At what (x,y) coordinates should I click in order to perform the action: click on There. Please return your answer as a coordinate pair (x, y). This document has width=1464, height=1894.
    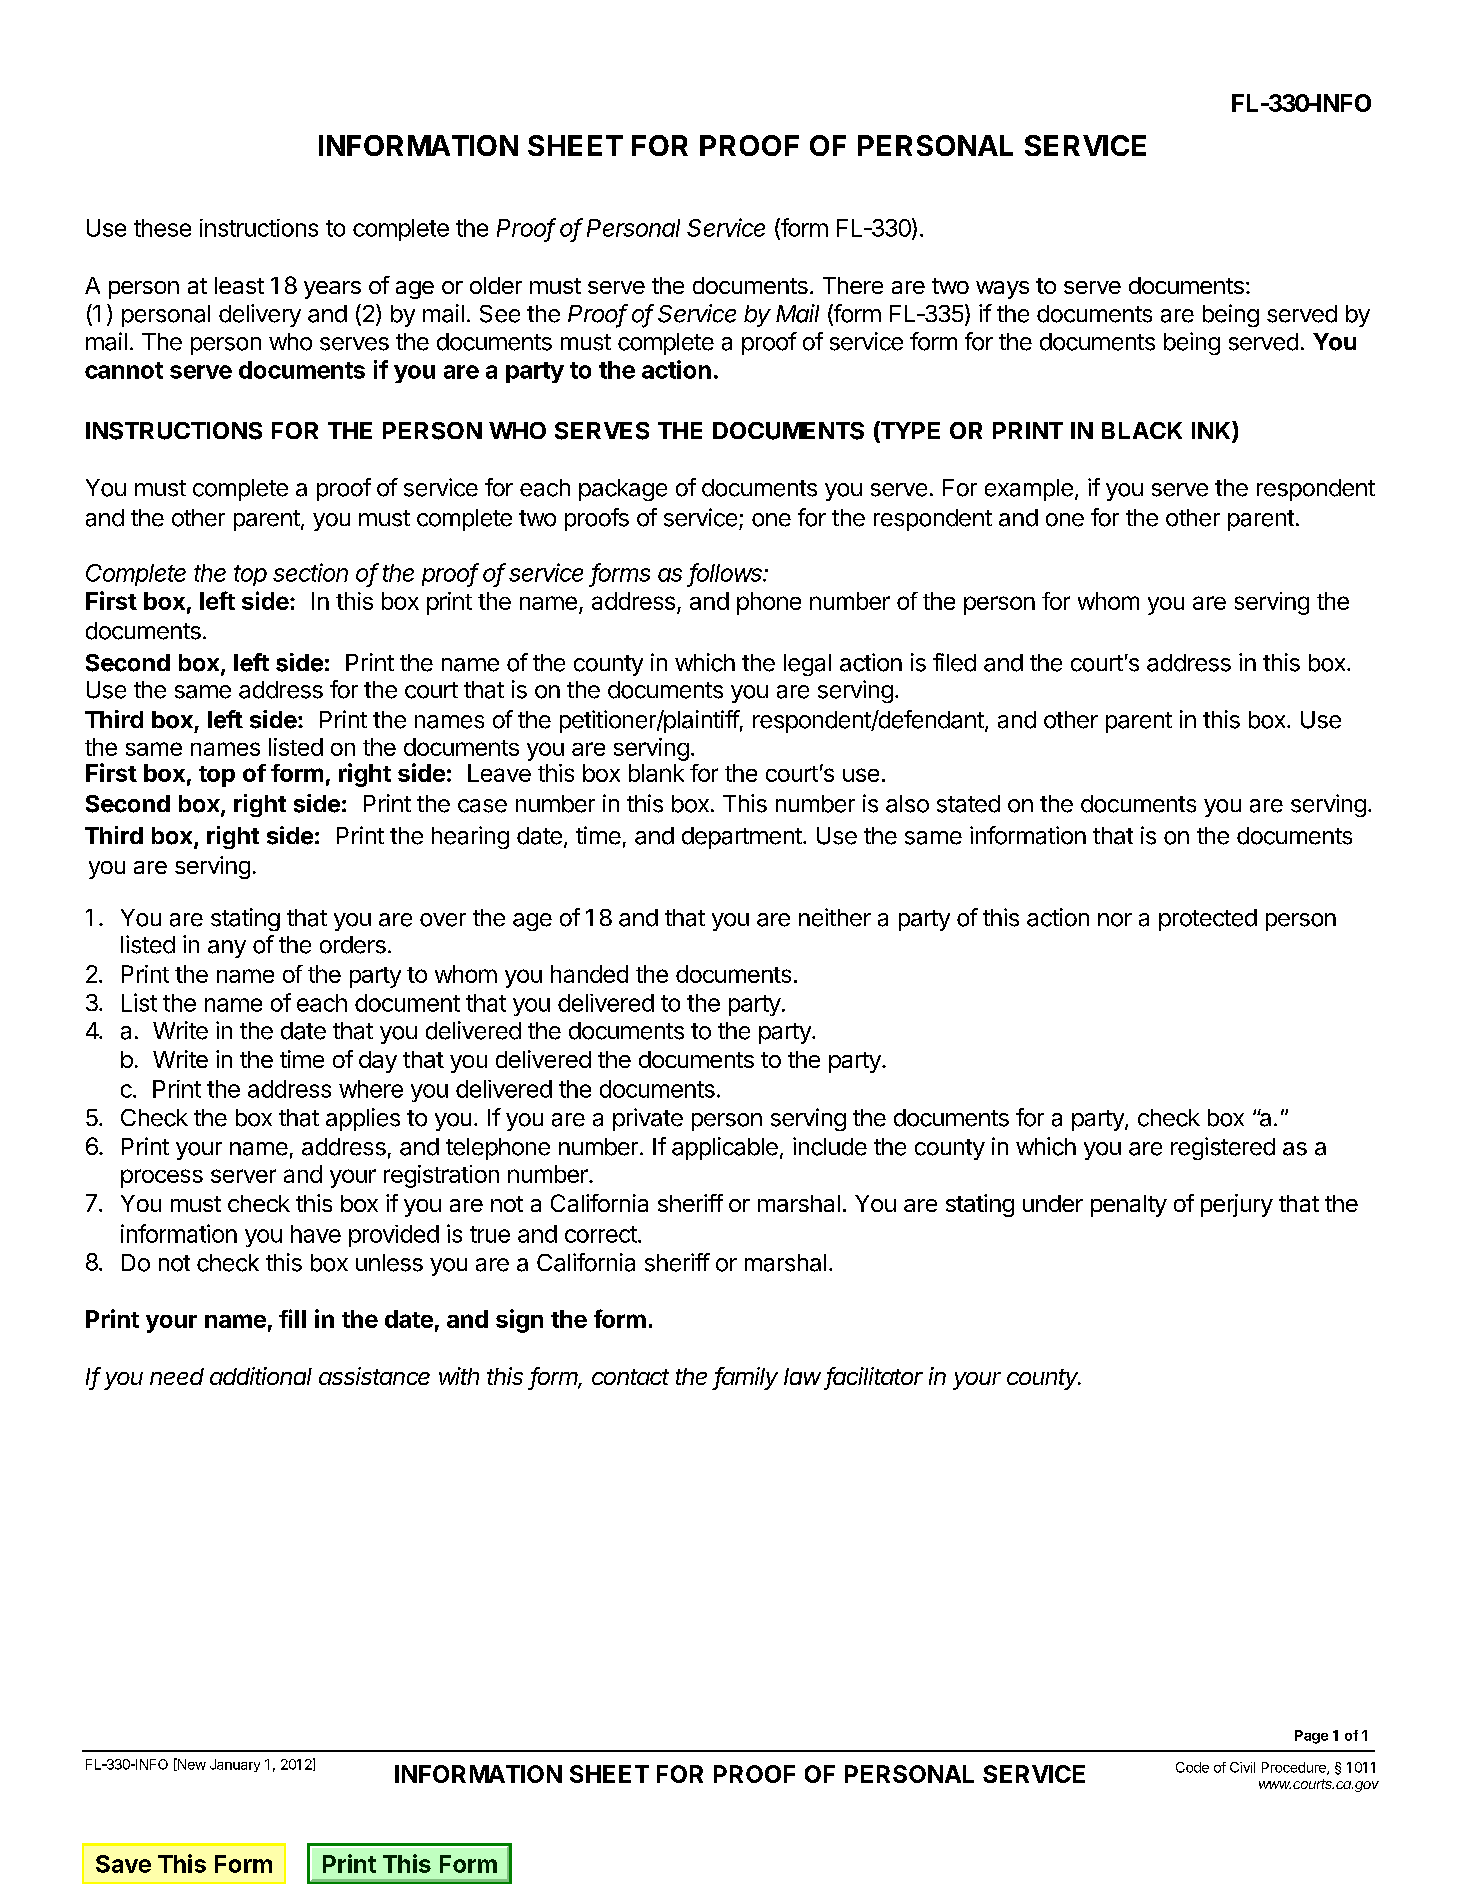
    Looking at the image, I should click on (853, 285).
